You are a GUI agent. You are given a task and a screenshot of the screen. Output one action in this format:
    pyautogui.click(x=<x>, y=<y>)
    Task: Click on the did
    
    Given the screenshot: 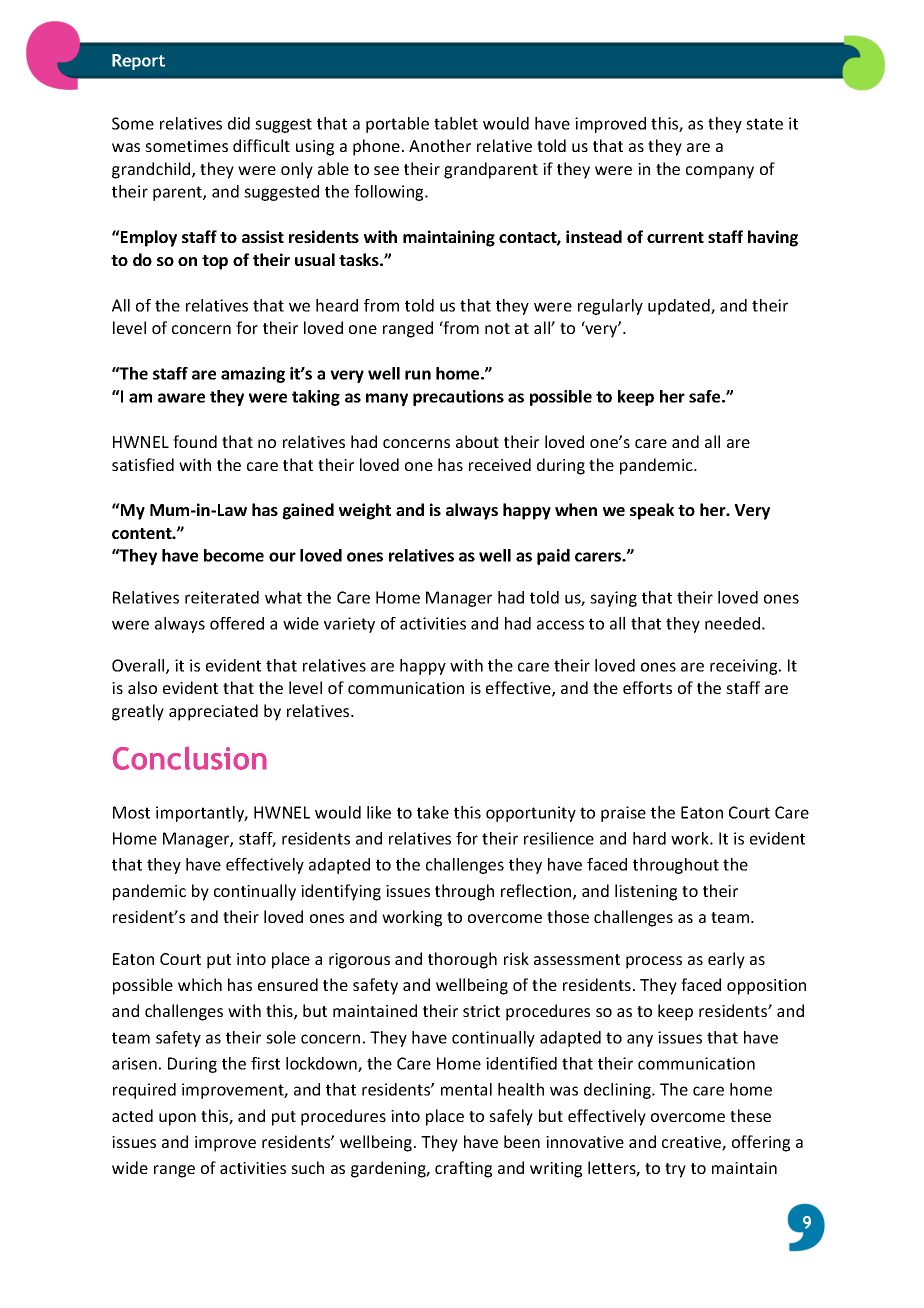 What is the action you would take?
    pyautogui.click(x=239, y=123)
